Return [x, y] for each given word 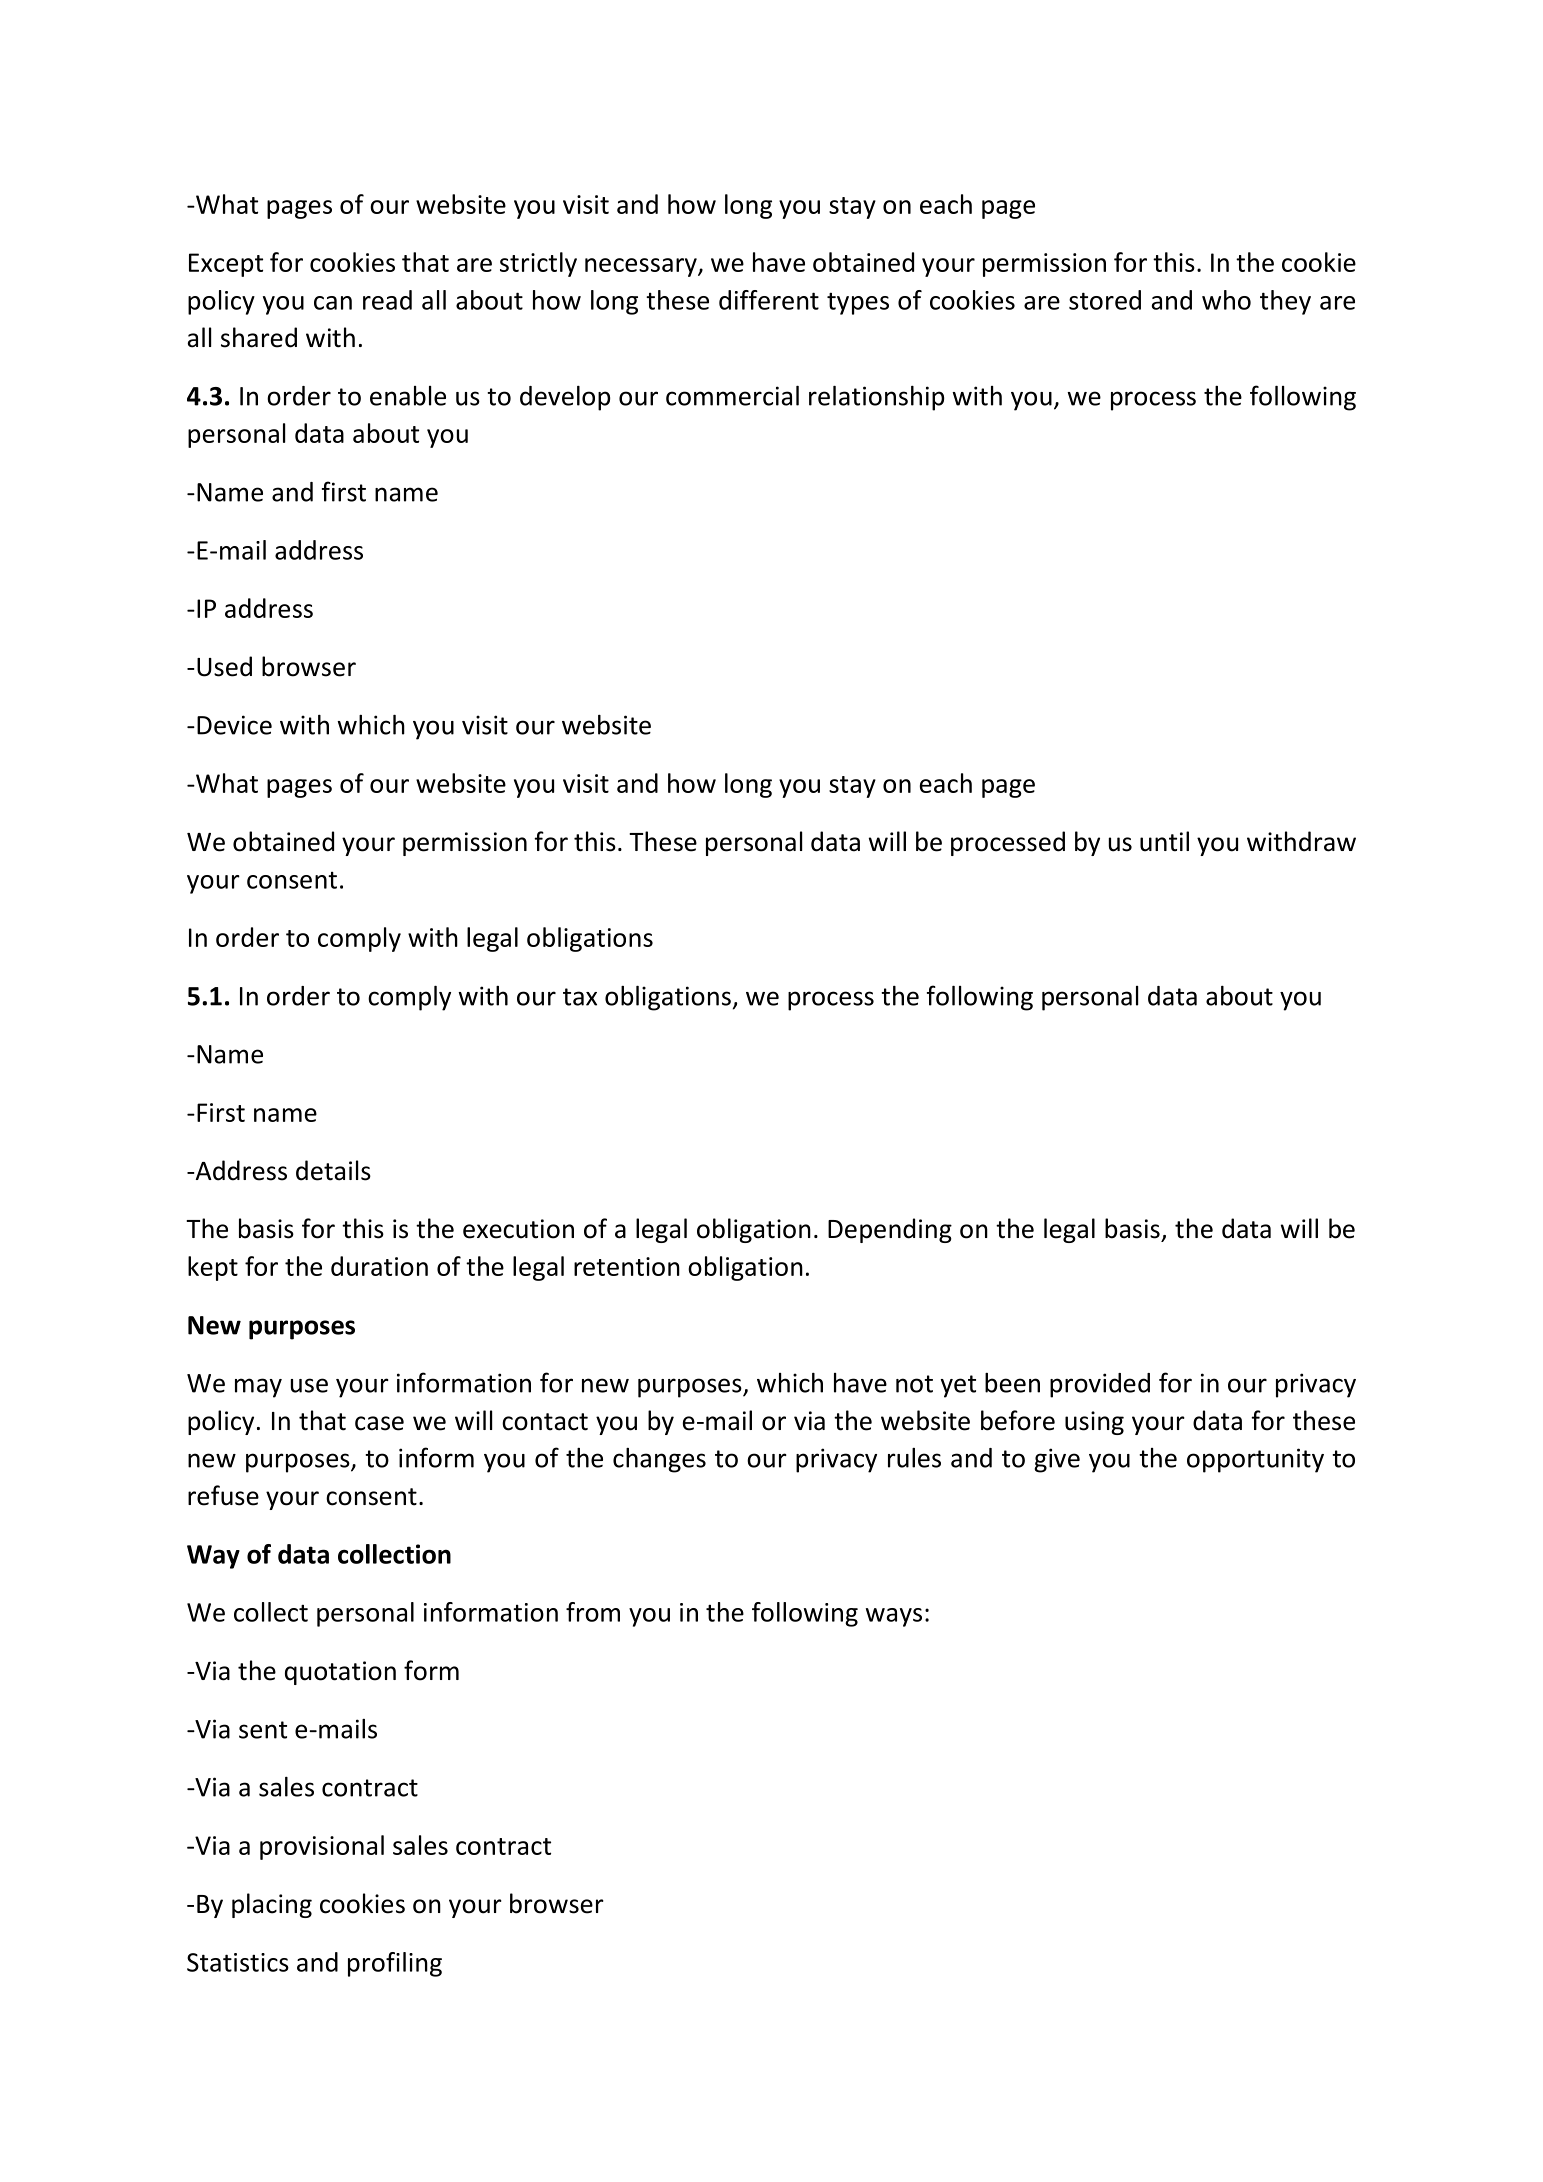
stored [1105, 300]
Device [234, 725]
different [769, 300]
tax [580, 997]
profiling [395, 1964]
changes [659, 1460]
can [333, 303]
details [333, 1170]
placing [272, 1905]
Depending [890, 1230]
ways [894, 1617]
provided [1100, 1385]
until [1164, 841]
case [379, 1423]
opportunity [1255, 1460]
